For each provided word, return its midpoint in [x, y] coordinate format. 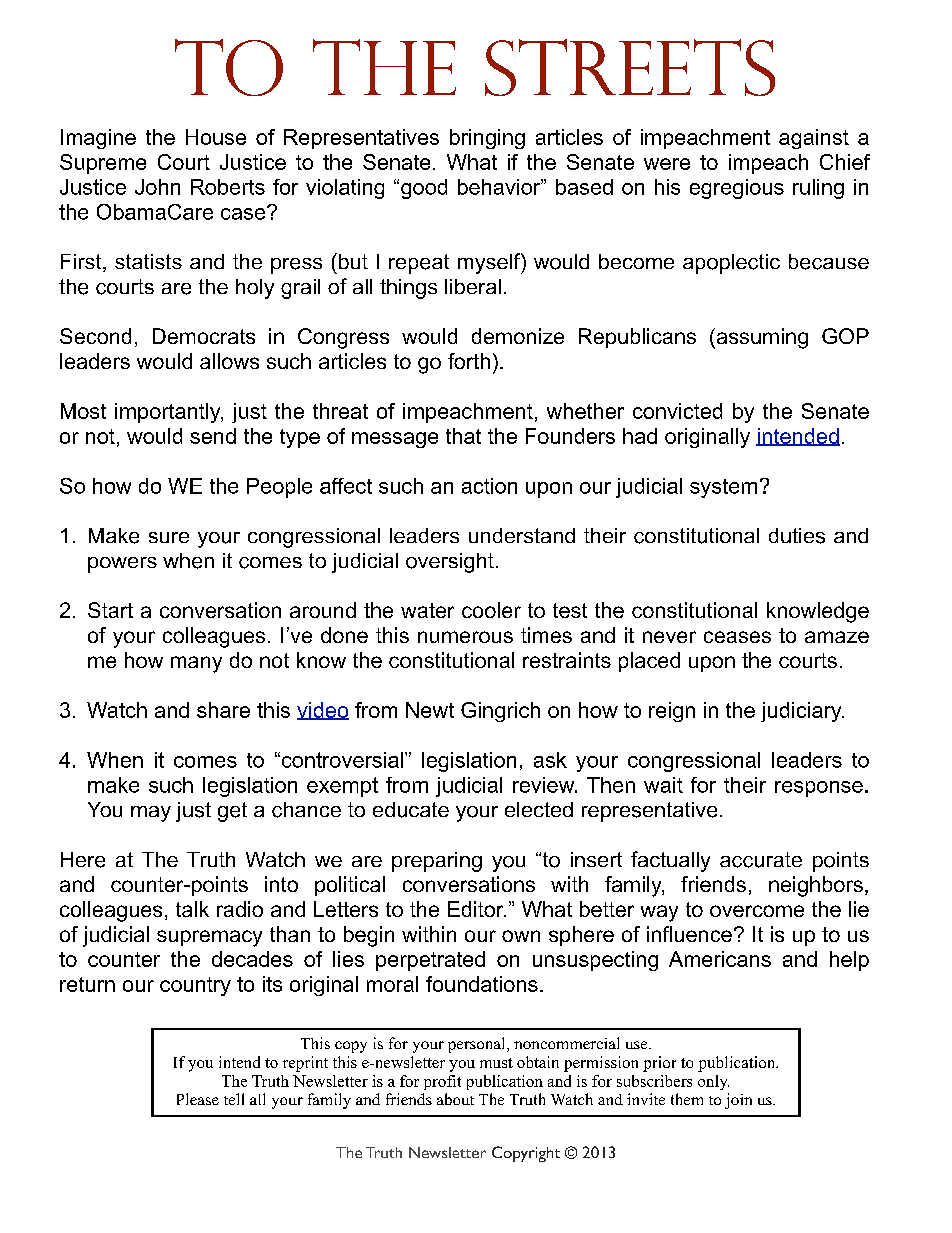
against [814, 139]
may [151, 814]
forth [469, 361]
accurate [761, 860]
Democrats [204, 336]
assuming [761, 338]
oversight [450, 563]
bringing [487, 139]
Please [198, 1099]
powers [122, 565]
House [216, 137]
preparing [437, 862]
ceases [737, 637]
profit [442, 1082]
